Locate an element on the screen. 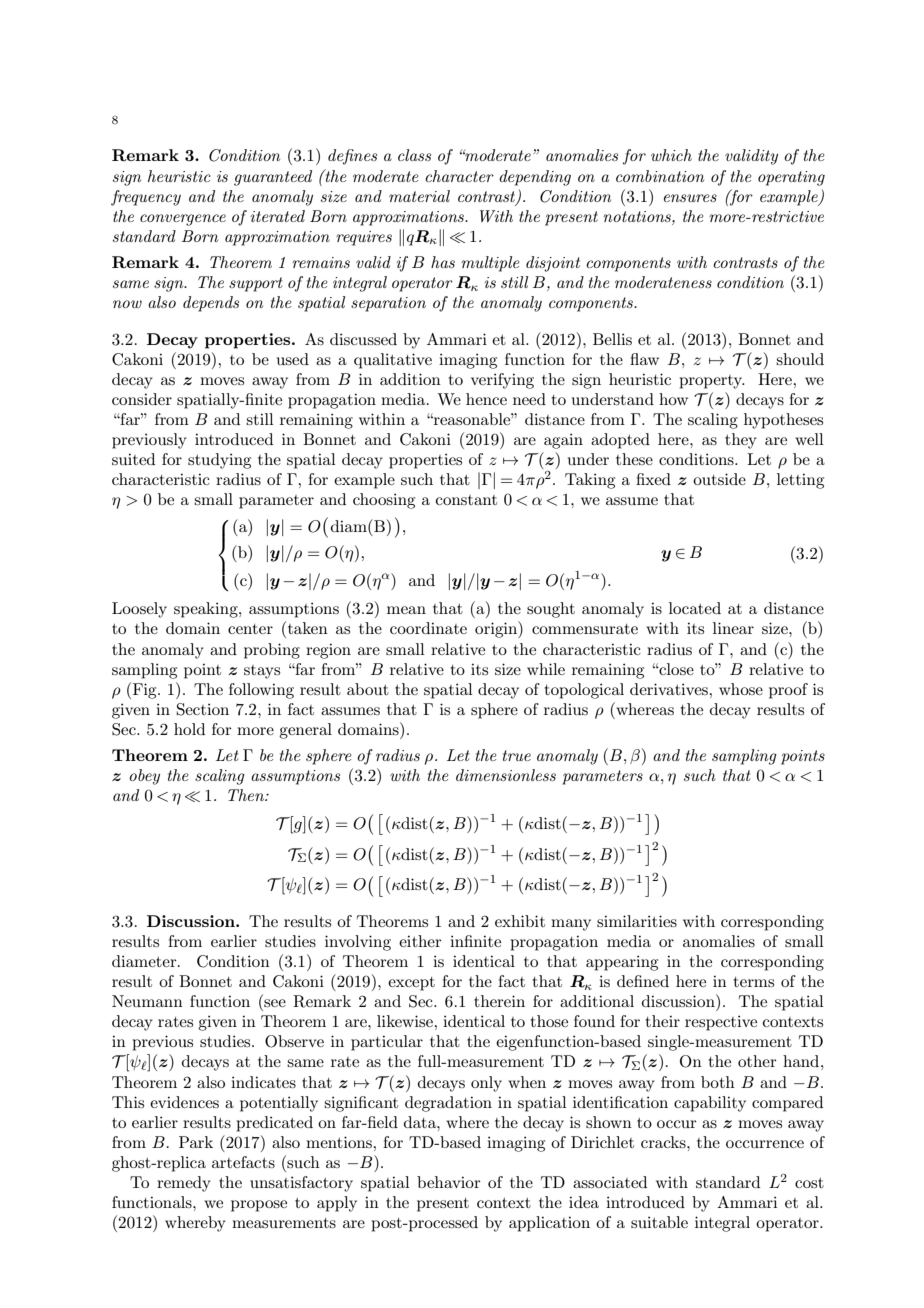 Image resolution: width=924 pixels, height=1308 pixels. ensures is located at coordinates (690, 198).
